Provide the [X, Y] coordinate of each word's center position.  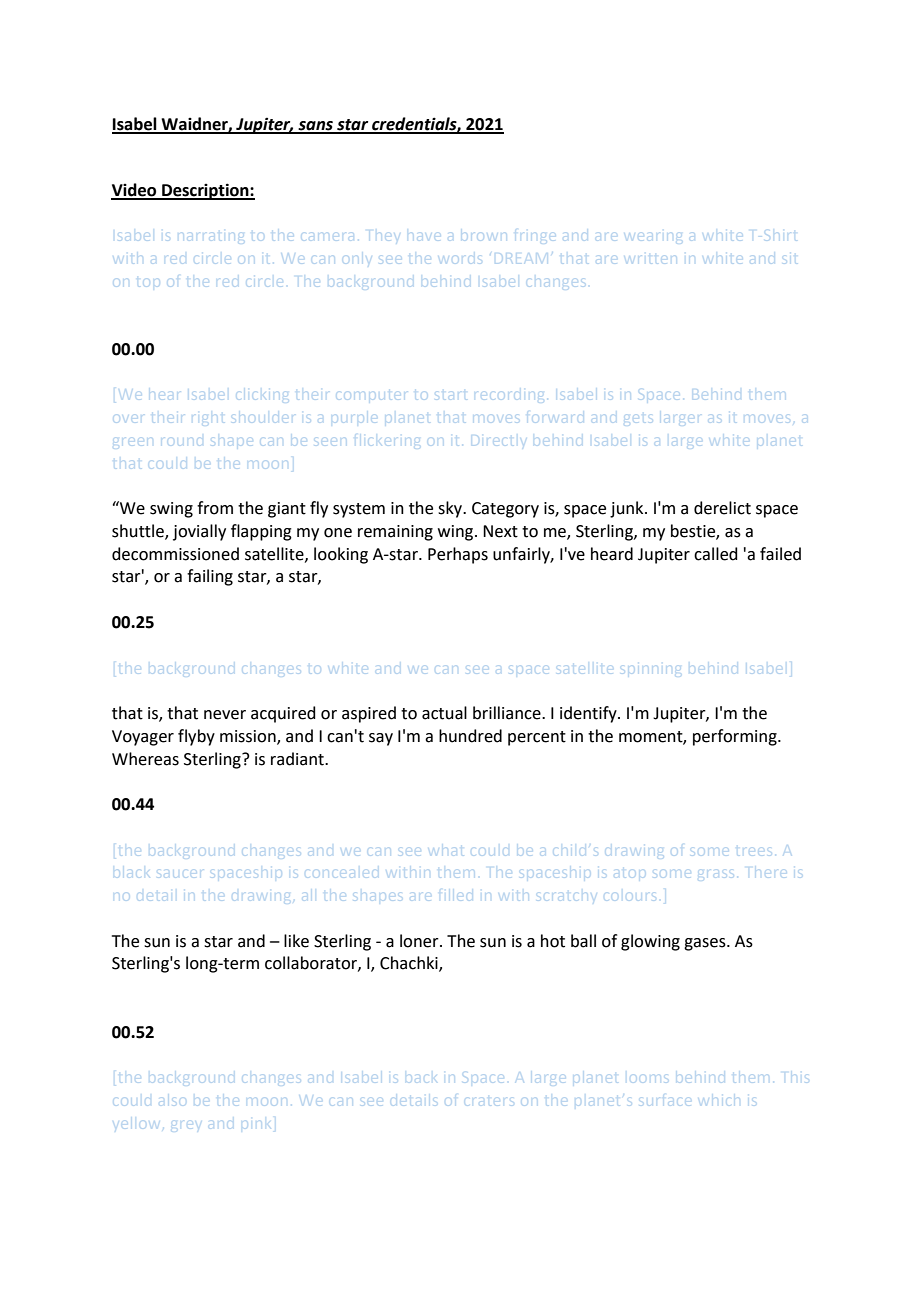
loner [420, 941]
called [716, 554]
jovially [199, 532]
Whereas [145, 759]
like [296, 941]
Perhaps [458, 555]
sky [451, 509]
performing [736, 737]
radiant [298, 759]
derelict [722, 508]
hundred [470, 736]
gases [706, 944]
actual [444, 713]
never [225, 715]
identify [589, 714]
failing [210, 577]
